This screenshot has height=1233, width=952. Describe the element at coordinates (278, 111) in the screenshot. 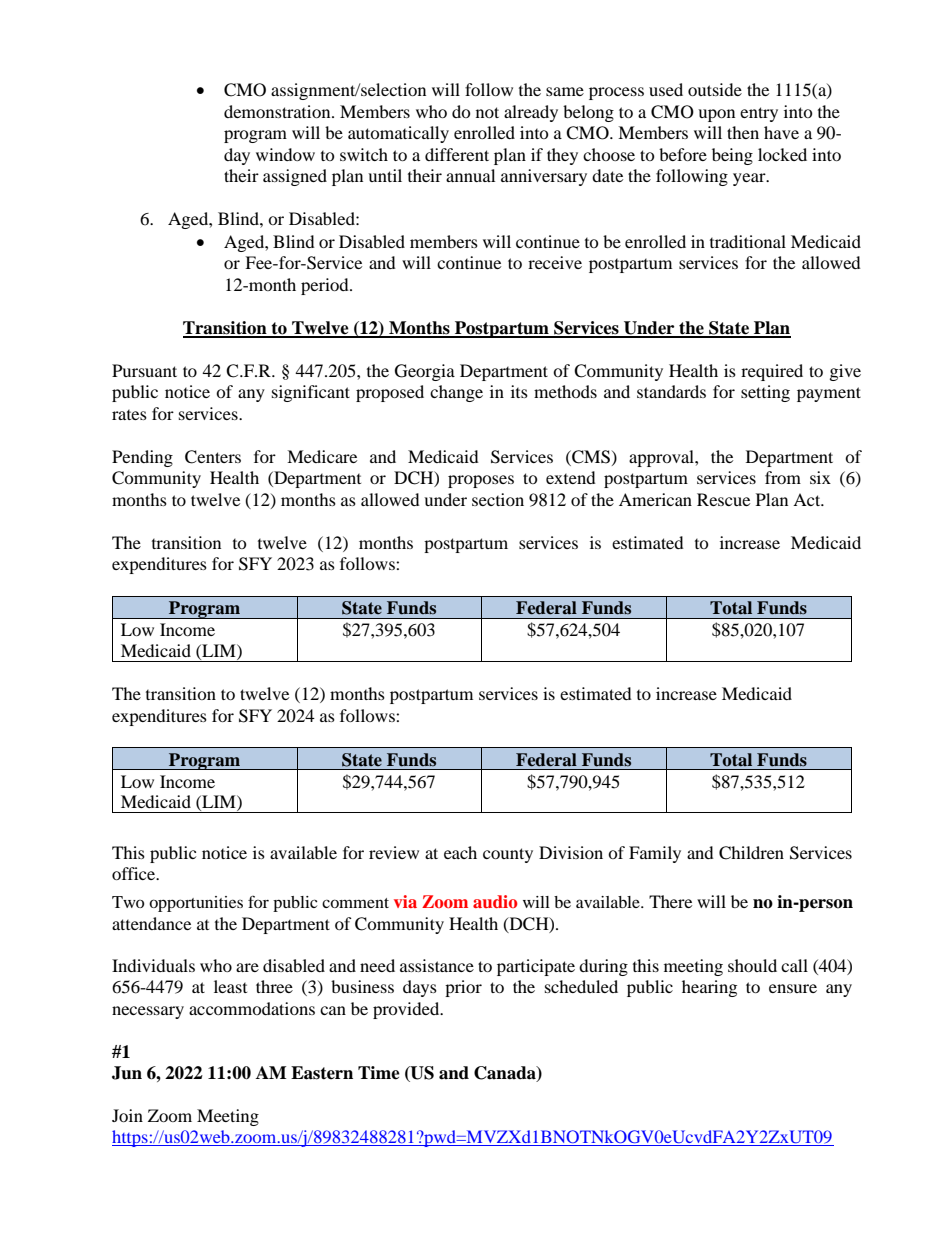

I see `demonstration` at that location.
